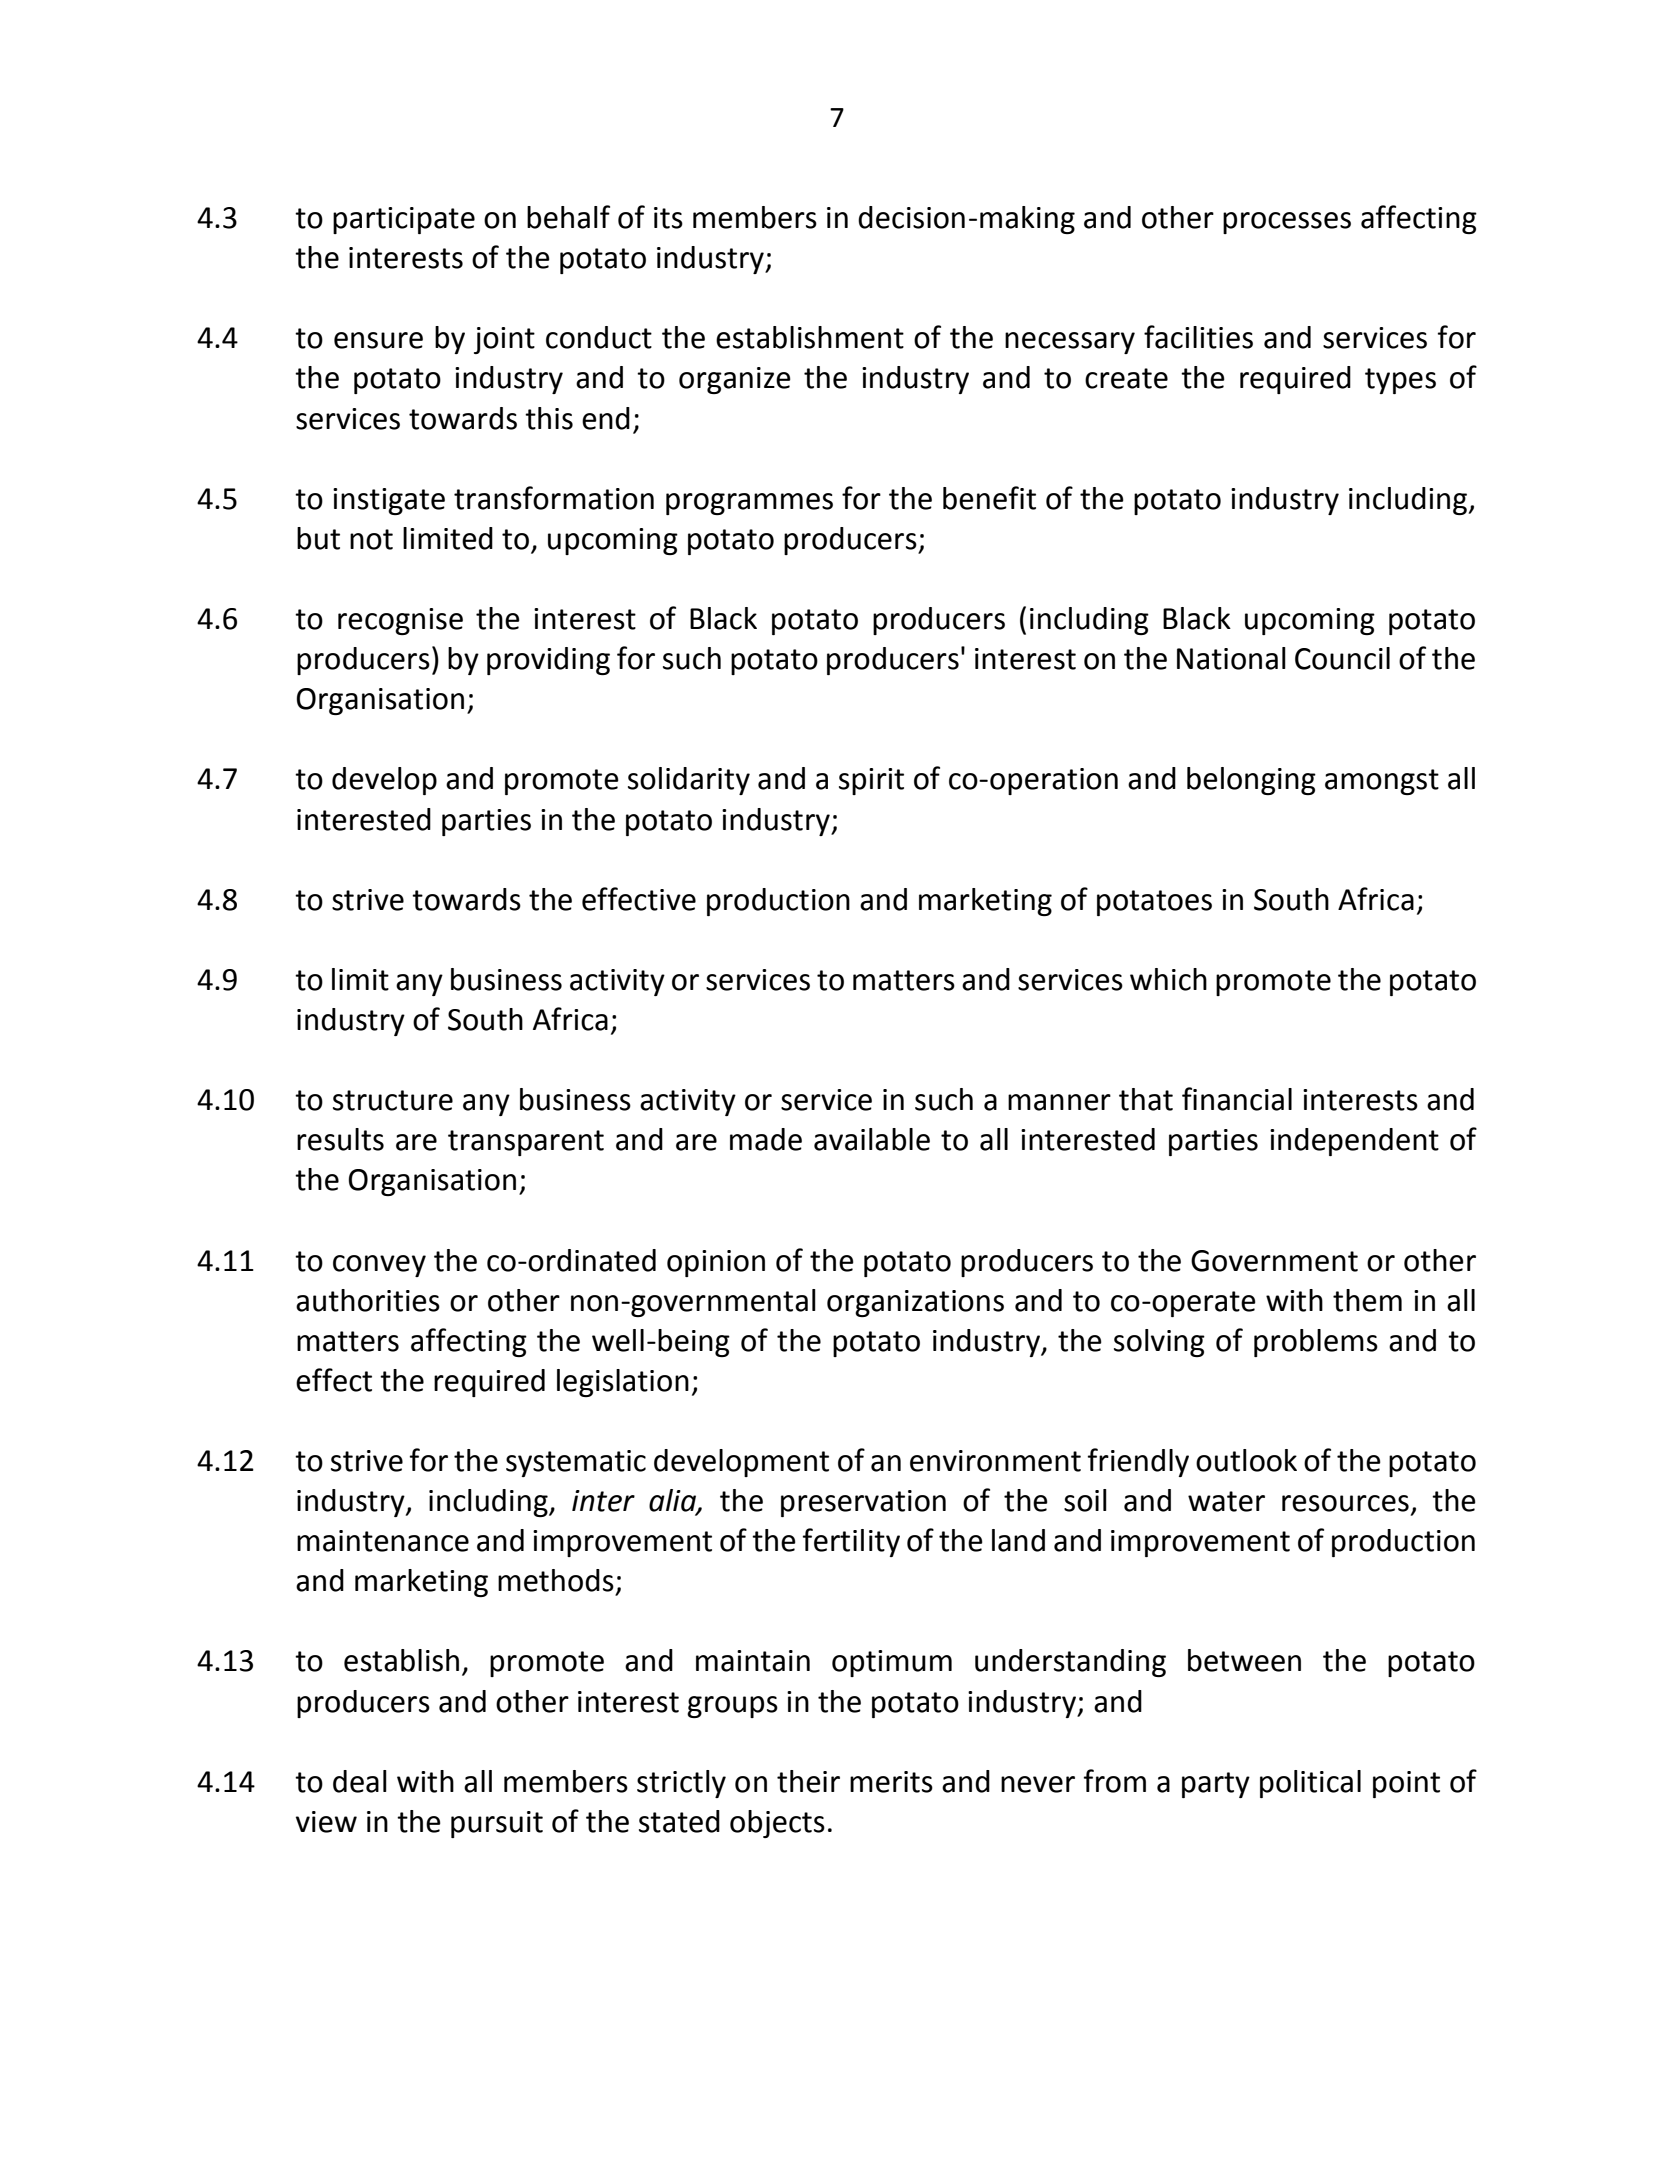 The image size is (1674, 2167). What do you see at coordinates (891, 1782) in the screenshot?
I see `merits` at bounding box center [891, 1782].
